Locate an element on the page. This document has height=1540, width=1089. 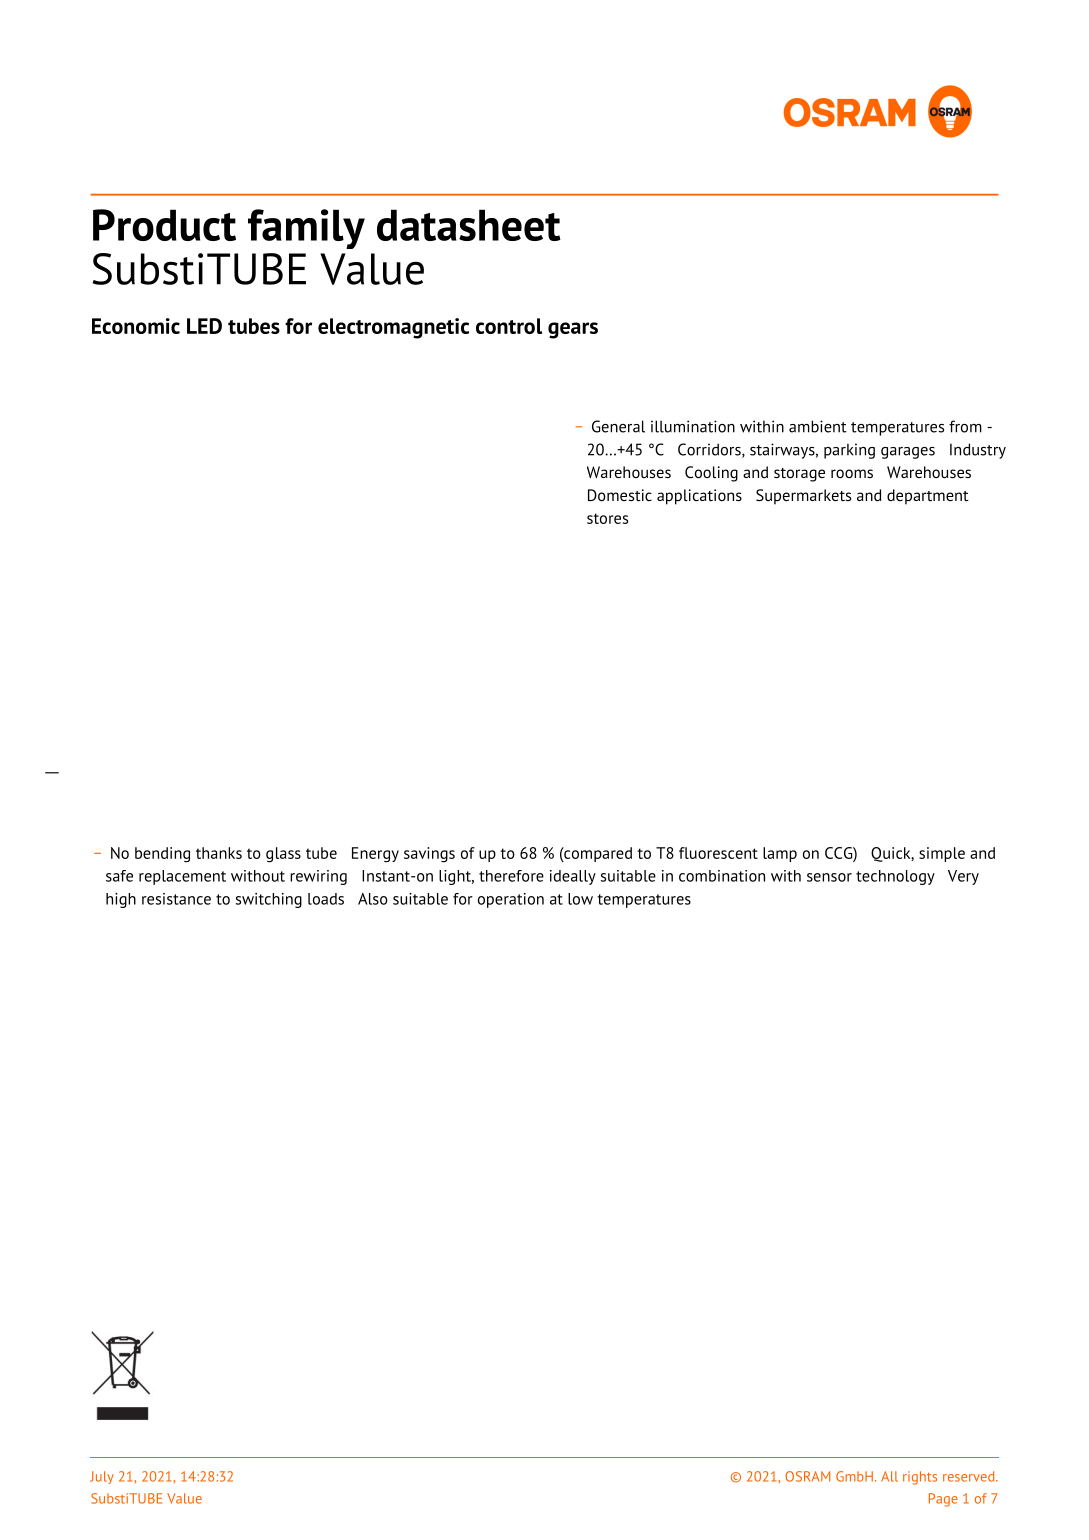
stores is located at coordinates (607, 518).
